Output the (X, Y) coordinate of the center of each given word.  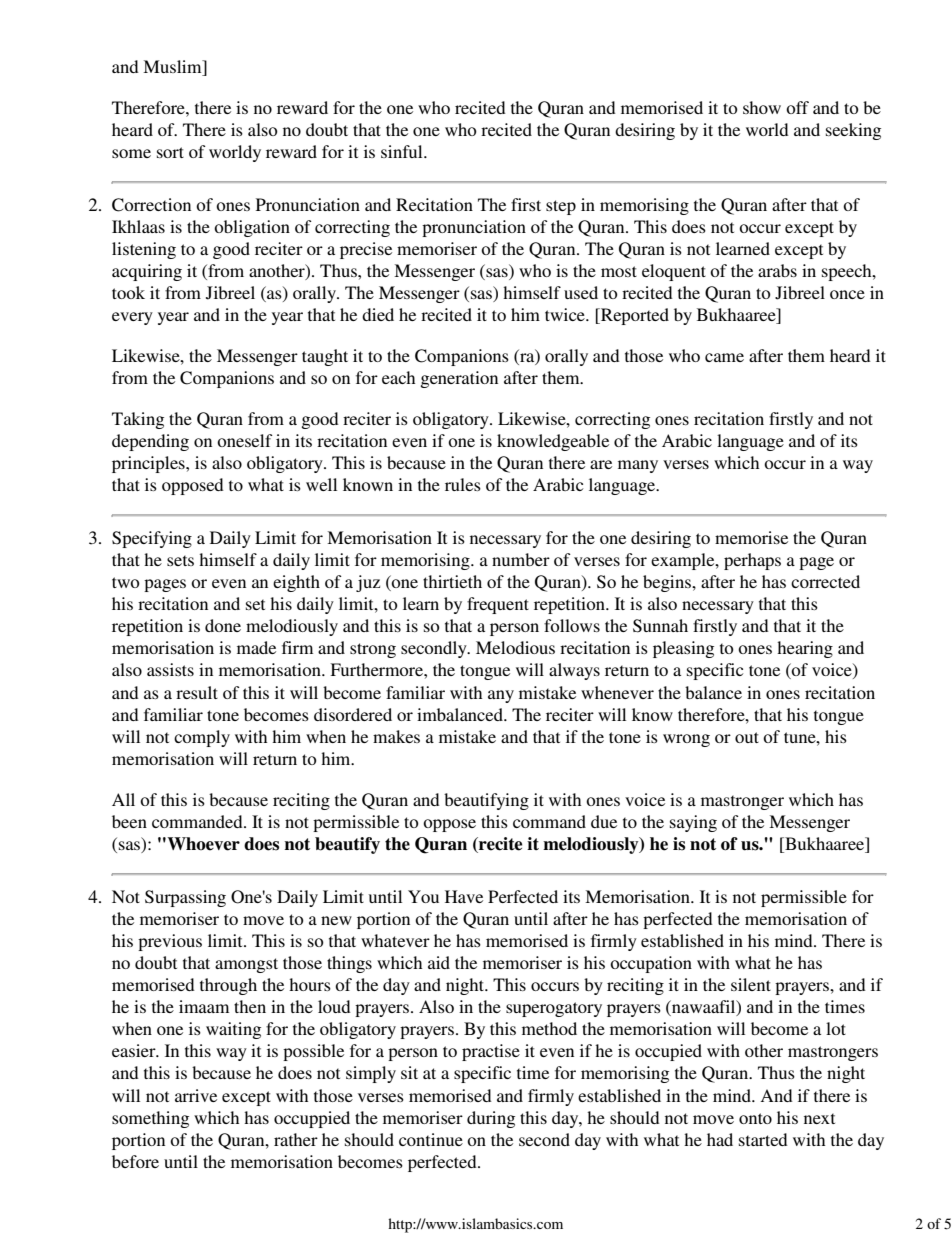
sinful (403, 151)
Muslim (173, 68)
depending (150, 442)
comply (202, 738)
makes (396, 736)
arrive (196, 1095)
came (724, 357)
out (747, 737)
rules (463, 484)
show (762, 107)
